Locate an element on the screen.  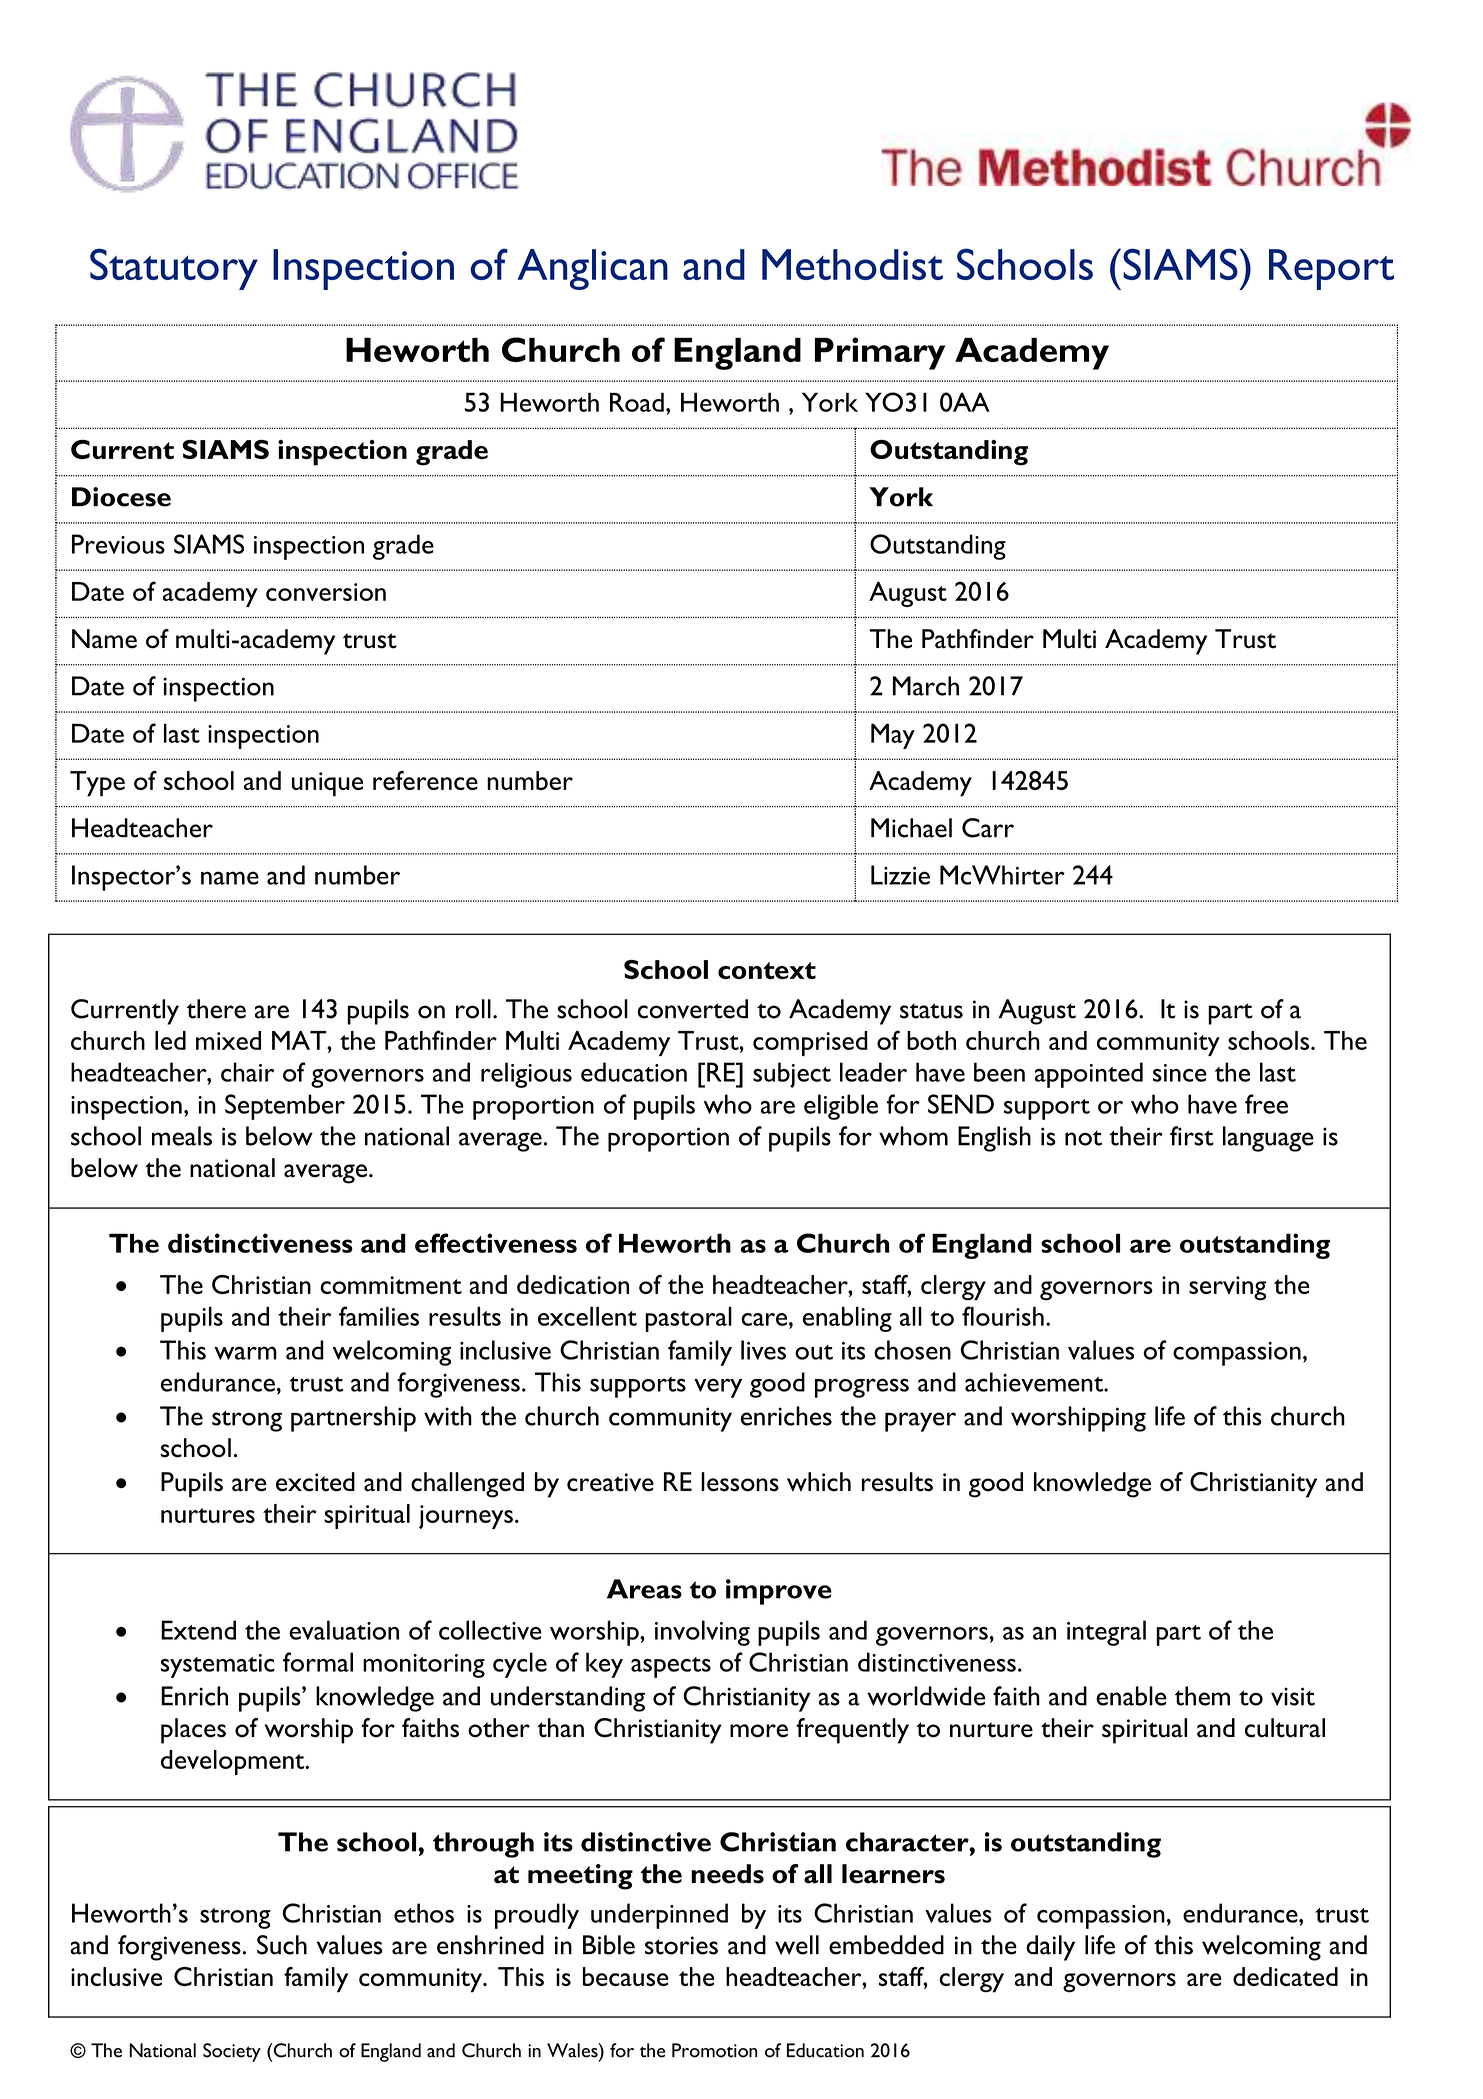
Promotion is located at coordinates (715, 2050).
